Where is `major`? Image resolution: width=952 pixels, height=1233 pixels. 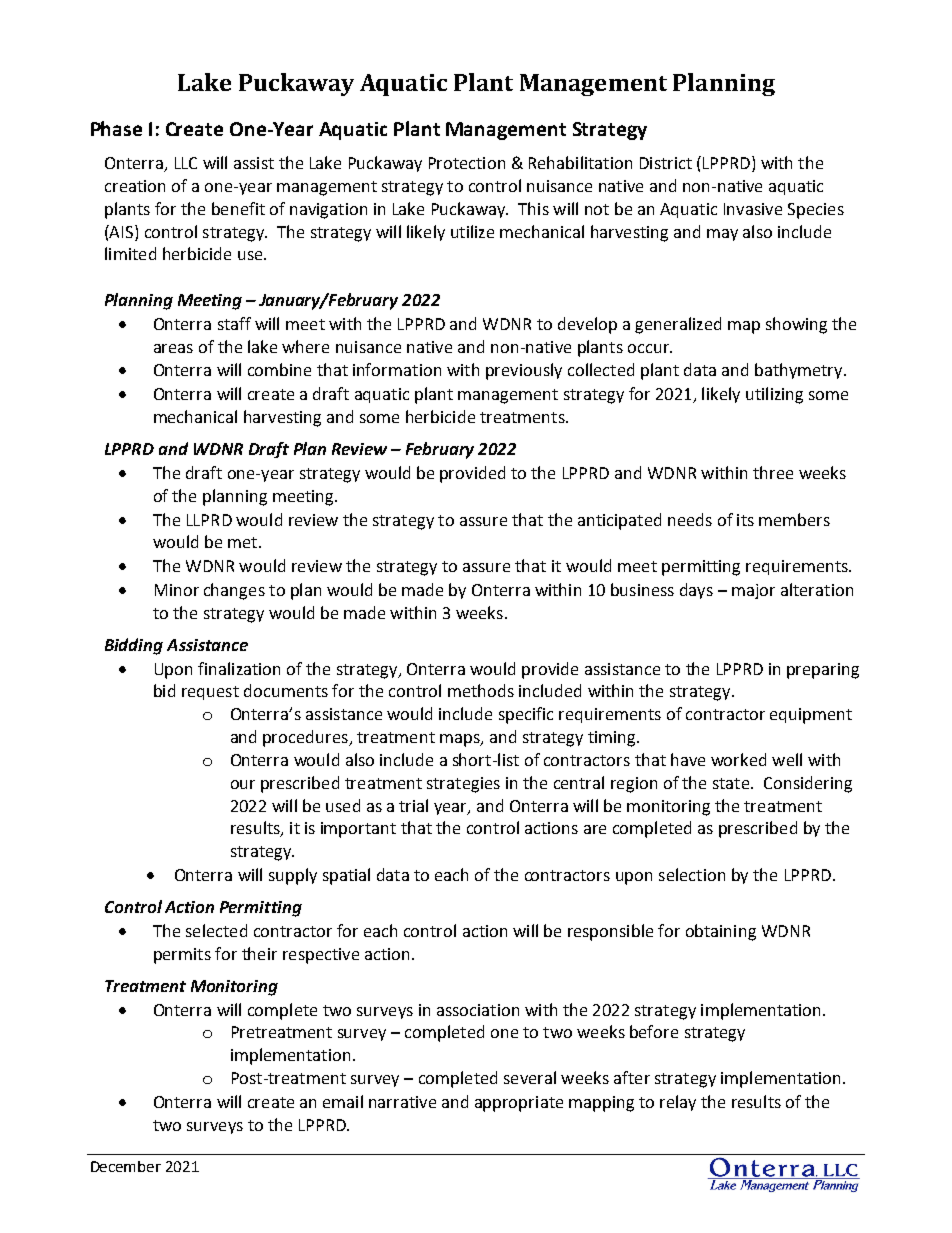 major is located at coordinates (753, 591).
